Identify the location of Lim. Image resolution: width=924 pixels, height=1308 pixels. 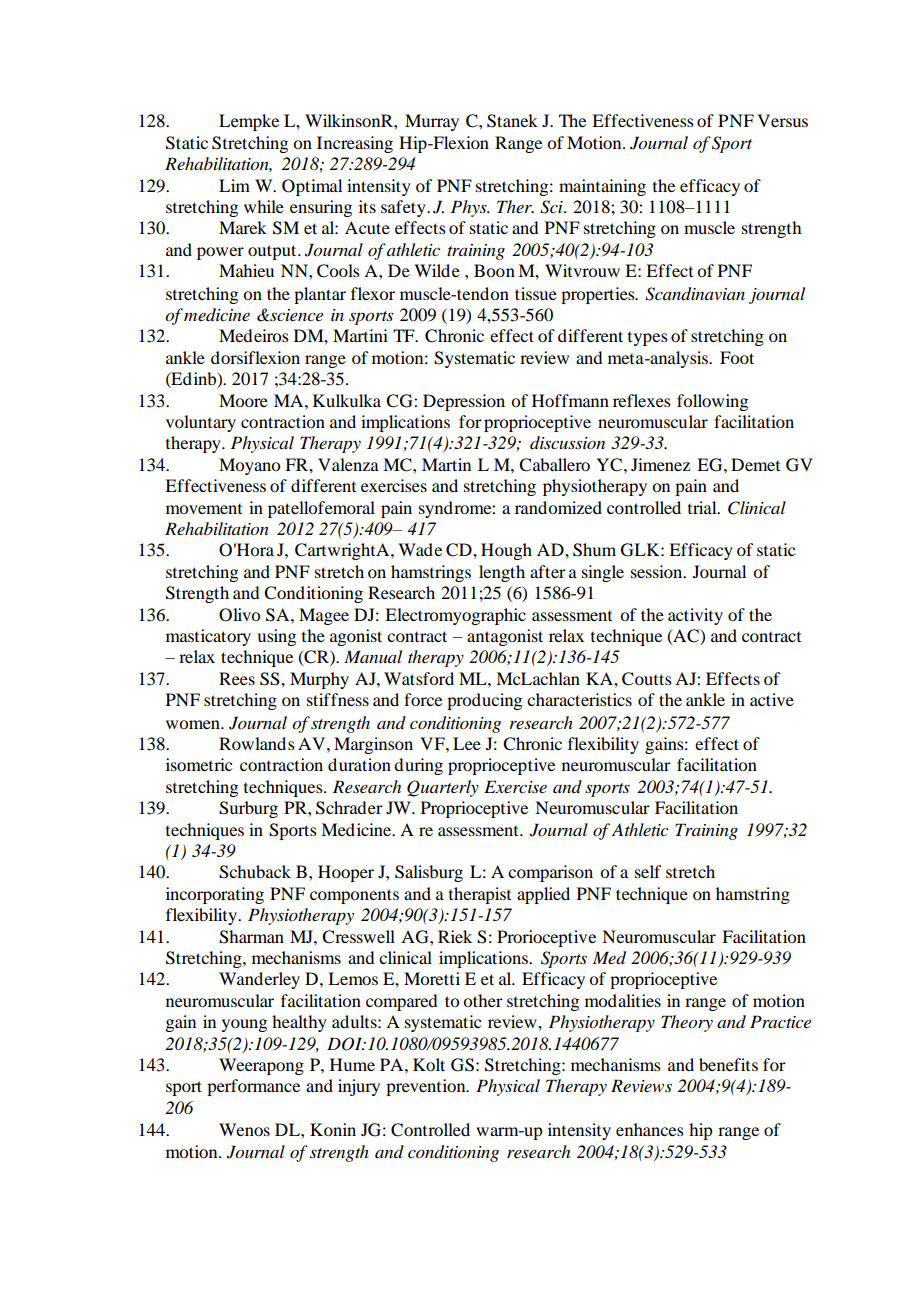
(234, 185).
